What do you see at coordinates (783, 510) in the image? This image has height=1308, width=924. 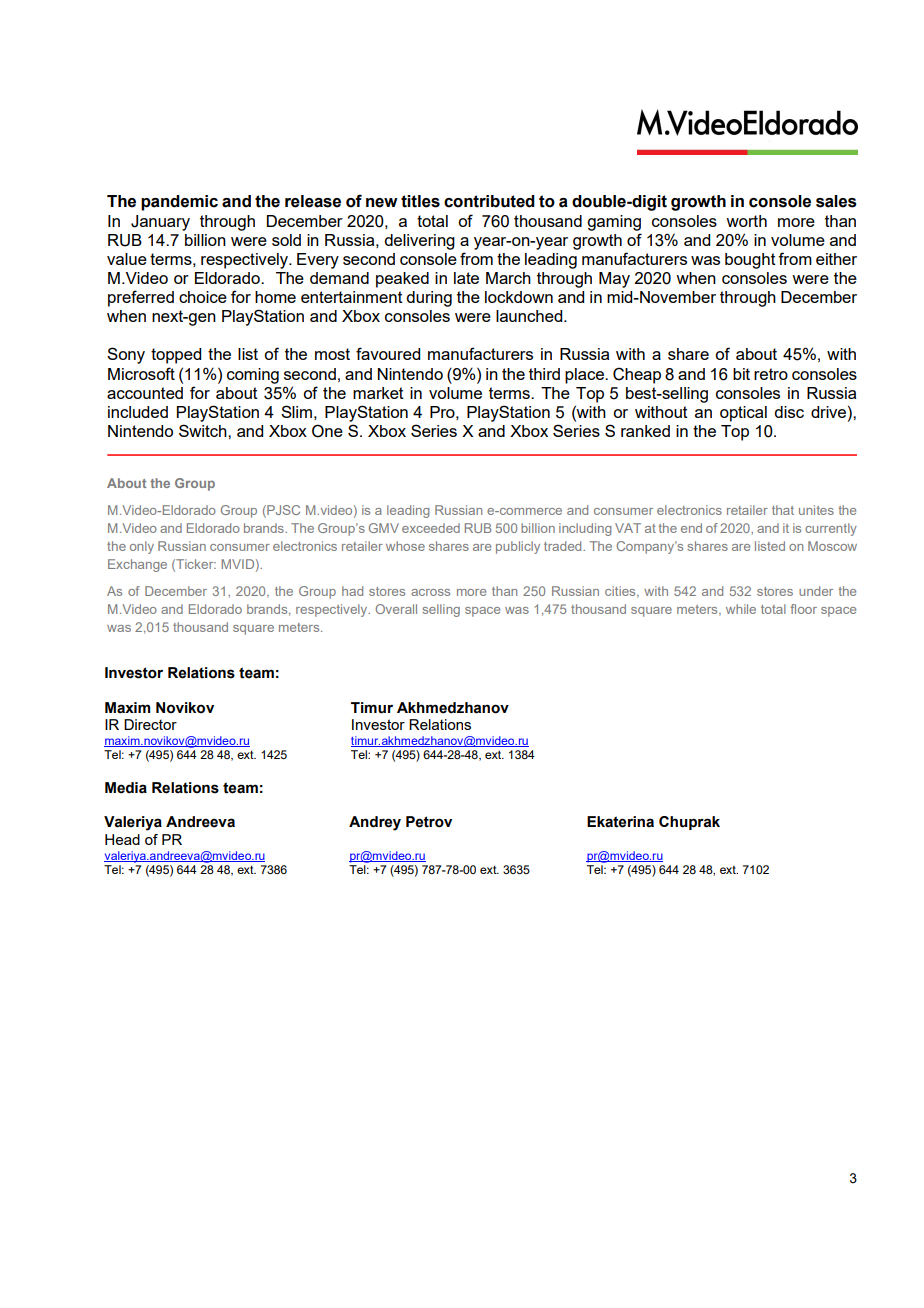 I see `that` at bounding box center [783, 510].
